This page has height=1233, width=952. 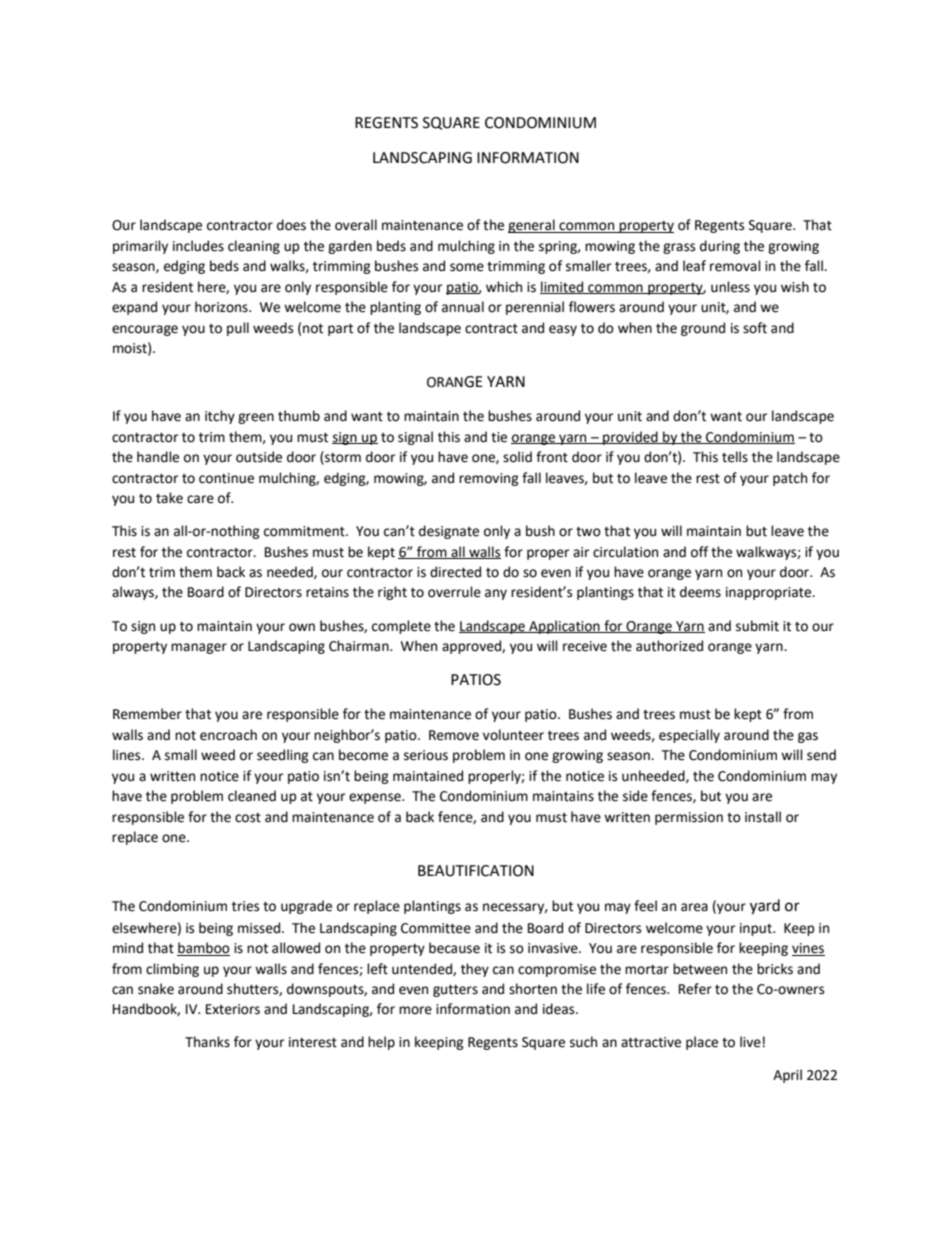 What do you see at coordinates (763, 817) in the page?
I see `install` at bounding box center [763, 817].
